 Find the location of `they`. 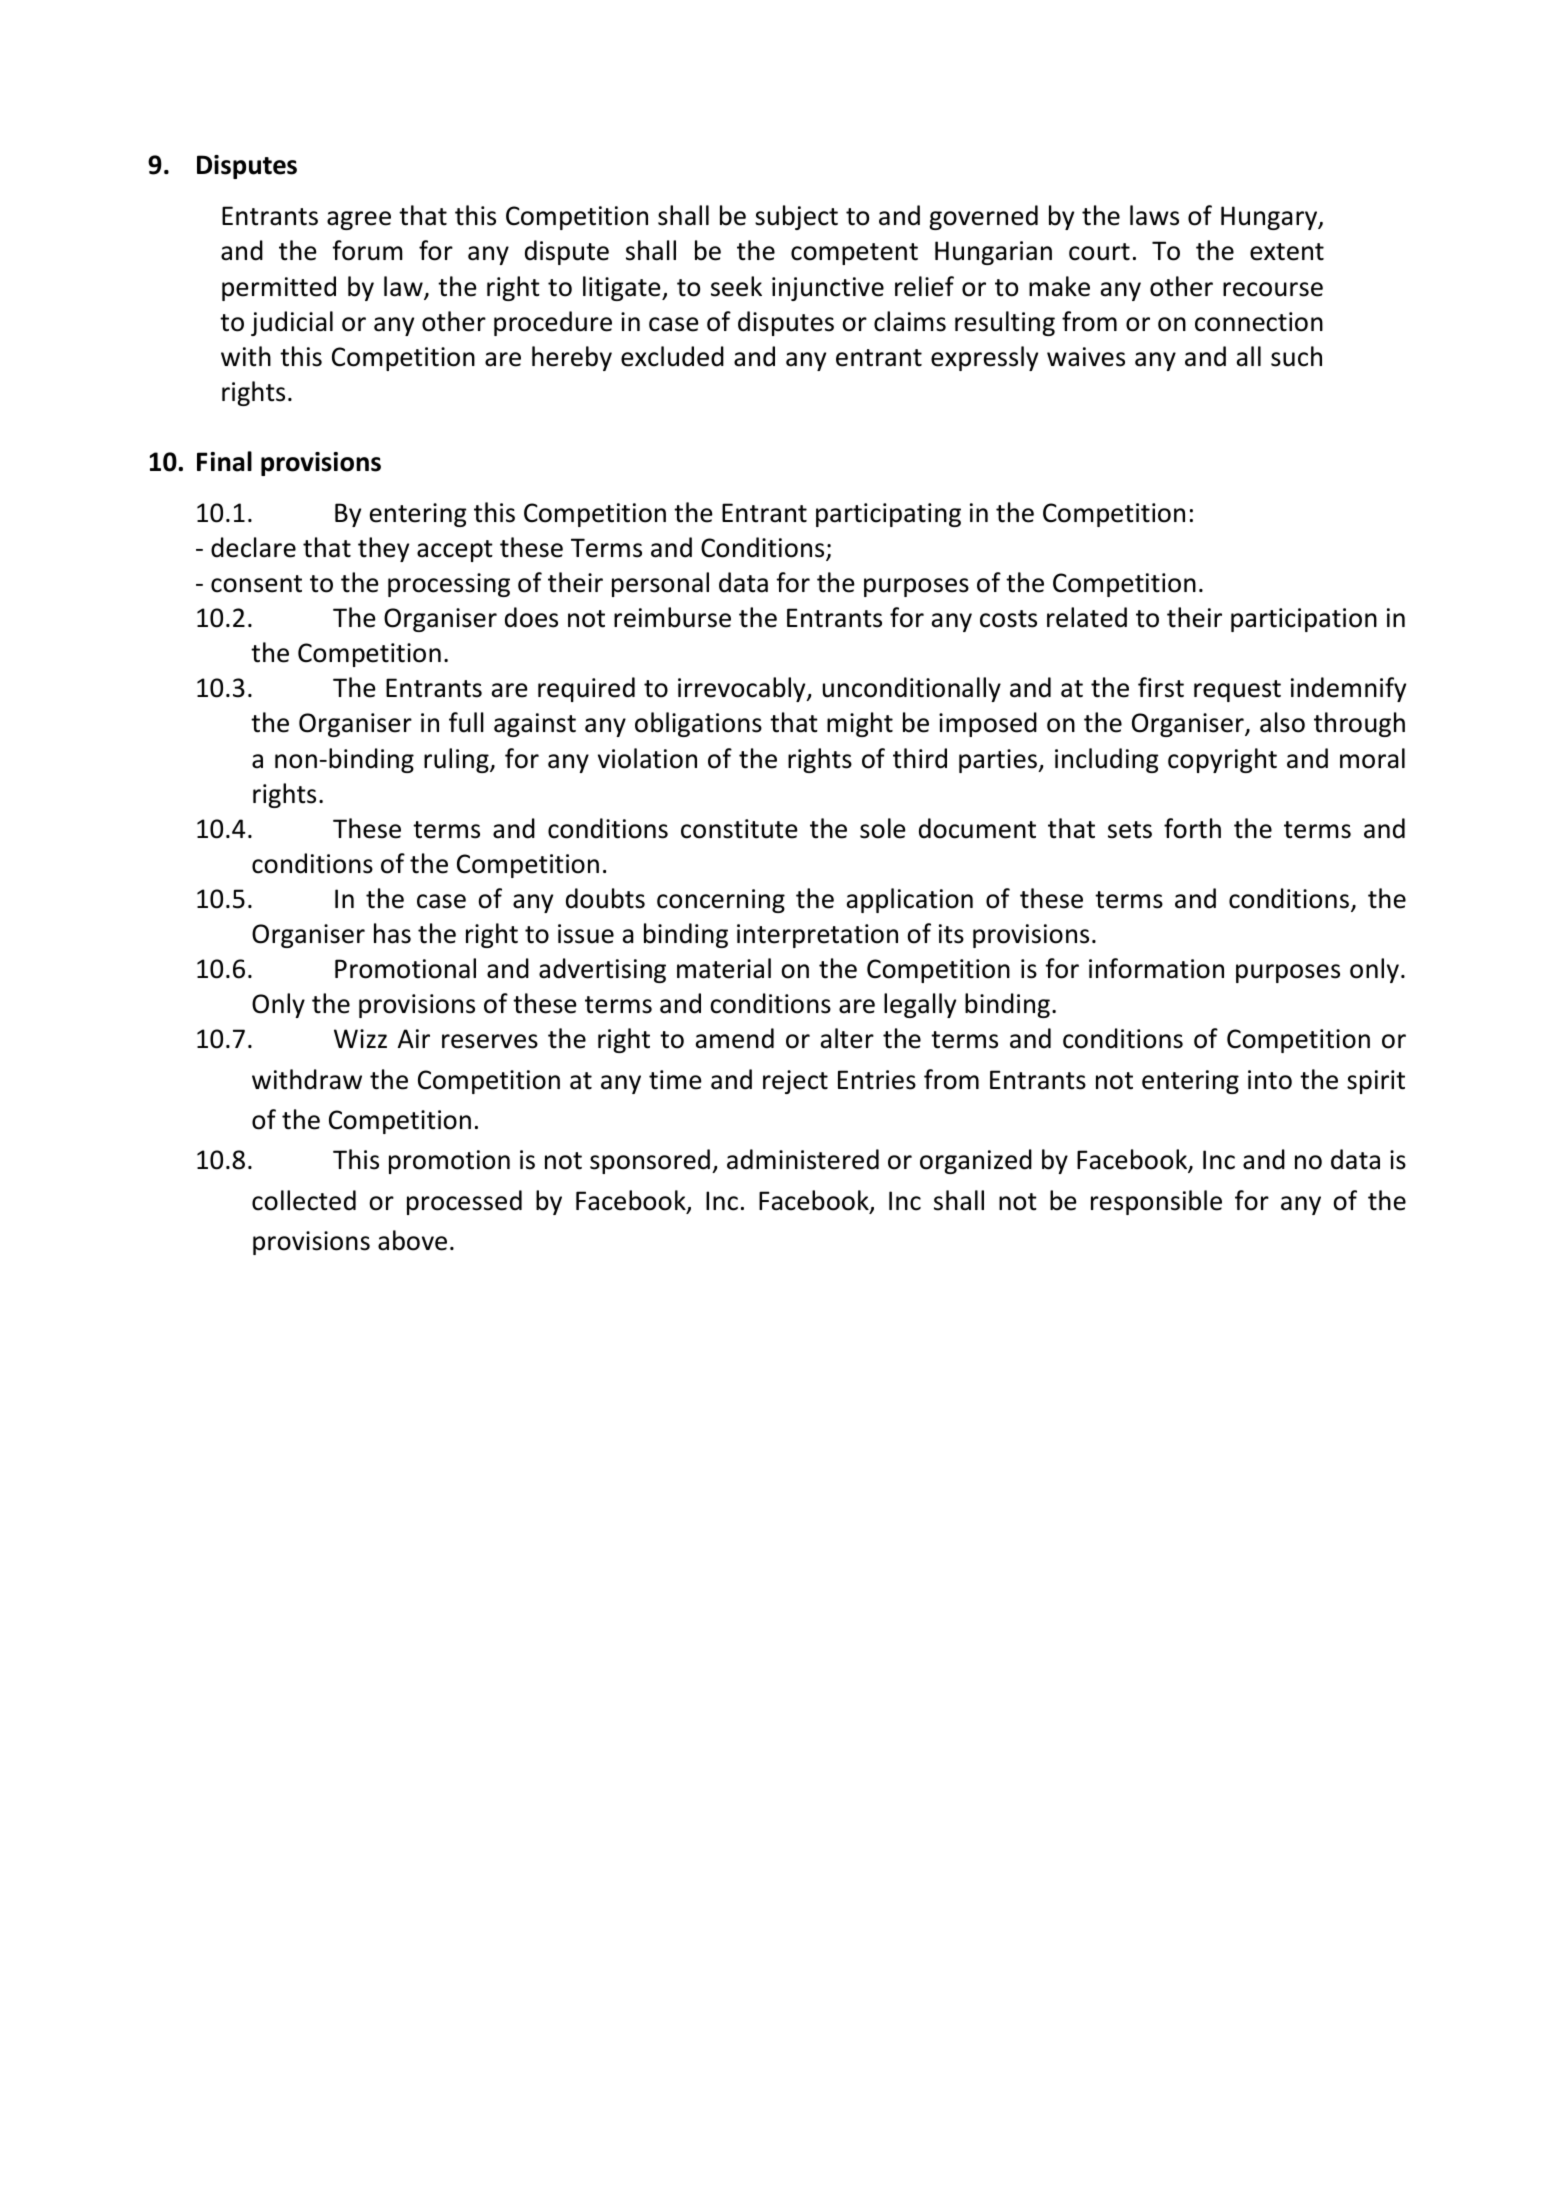

they is located at coordinates (383, 549).
